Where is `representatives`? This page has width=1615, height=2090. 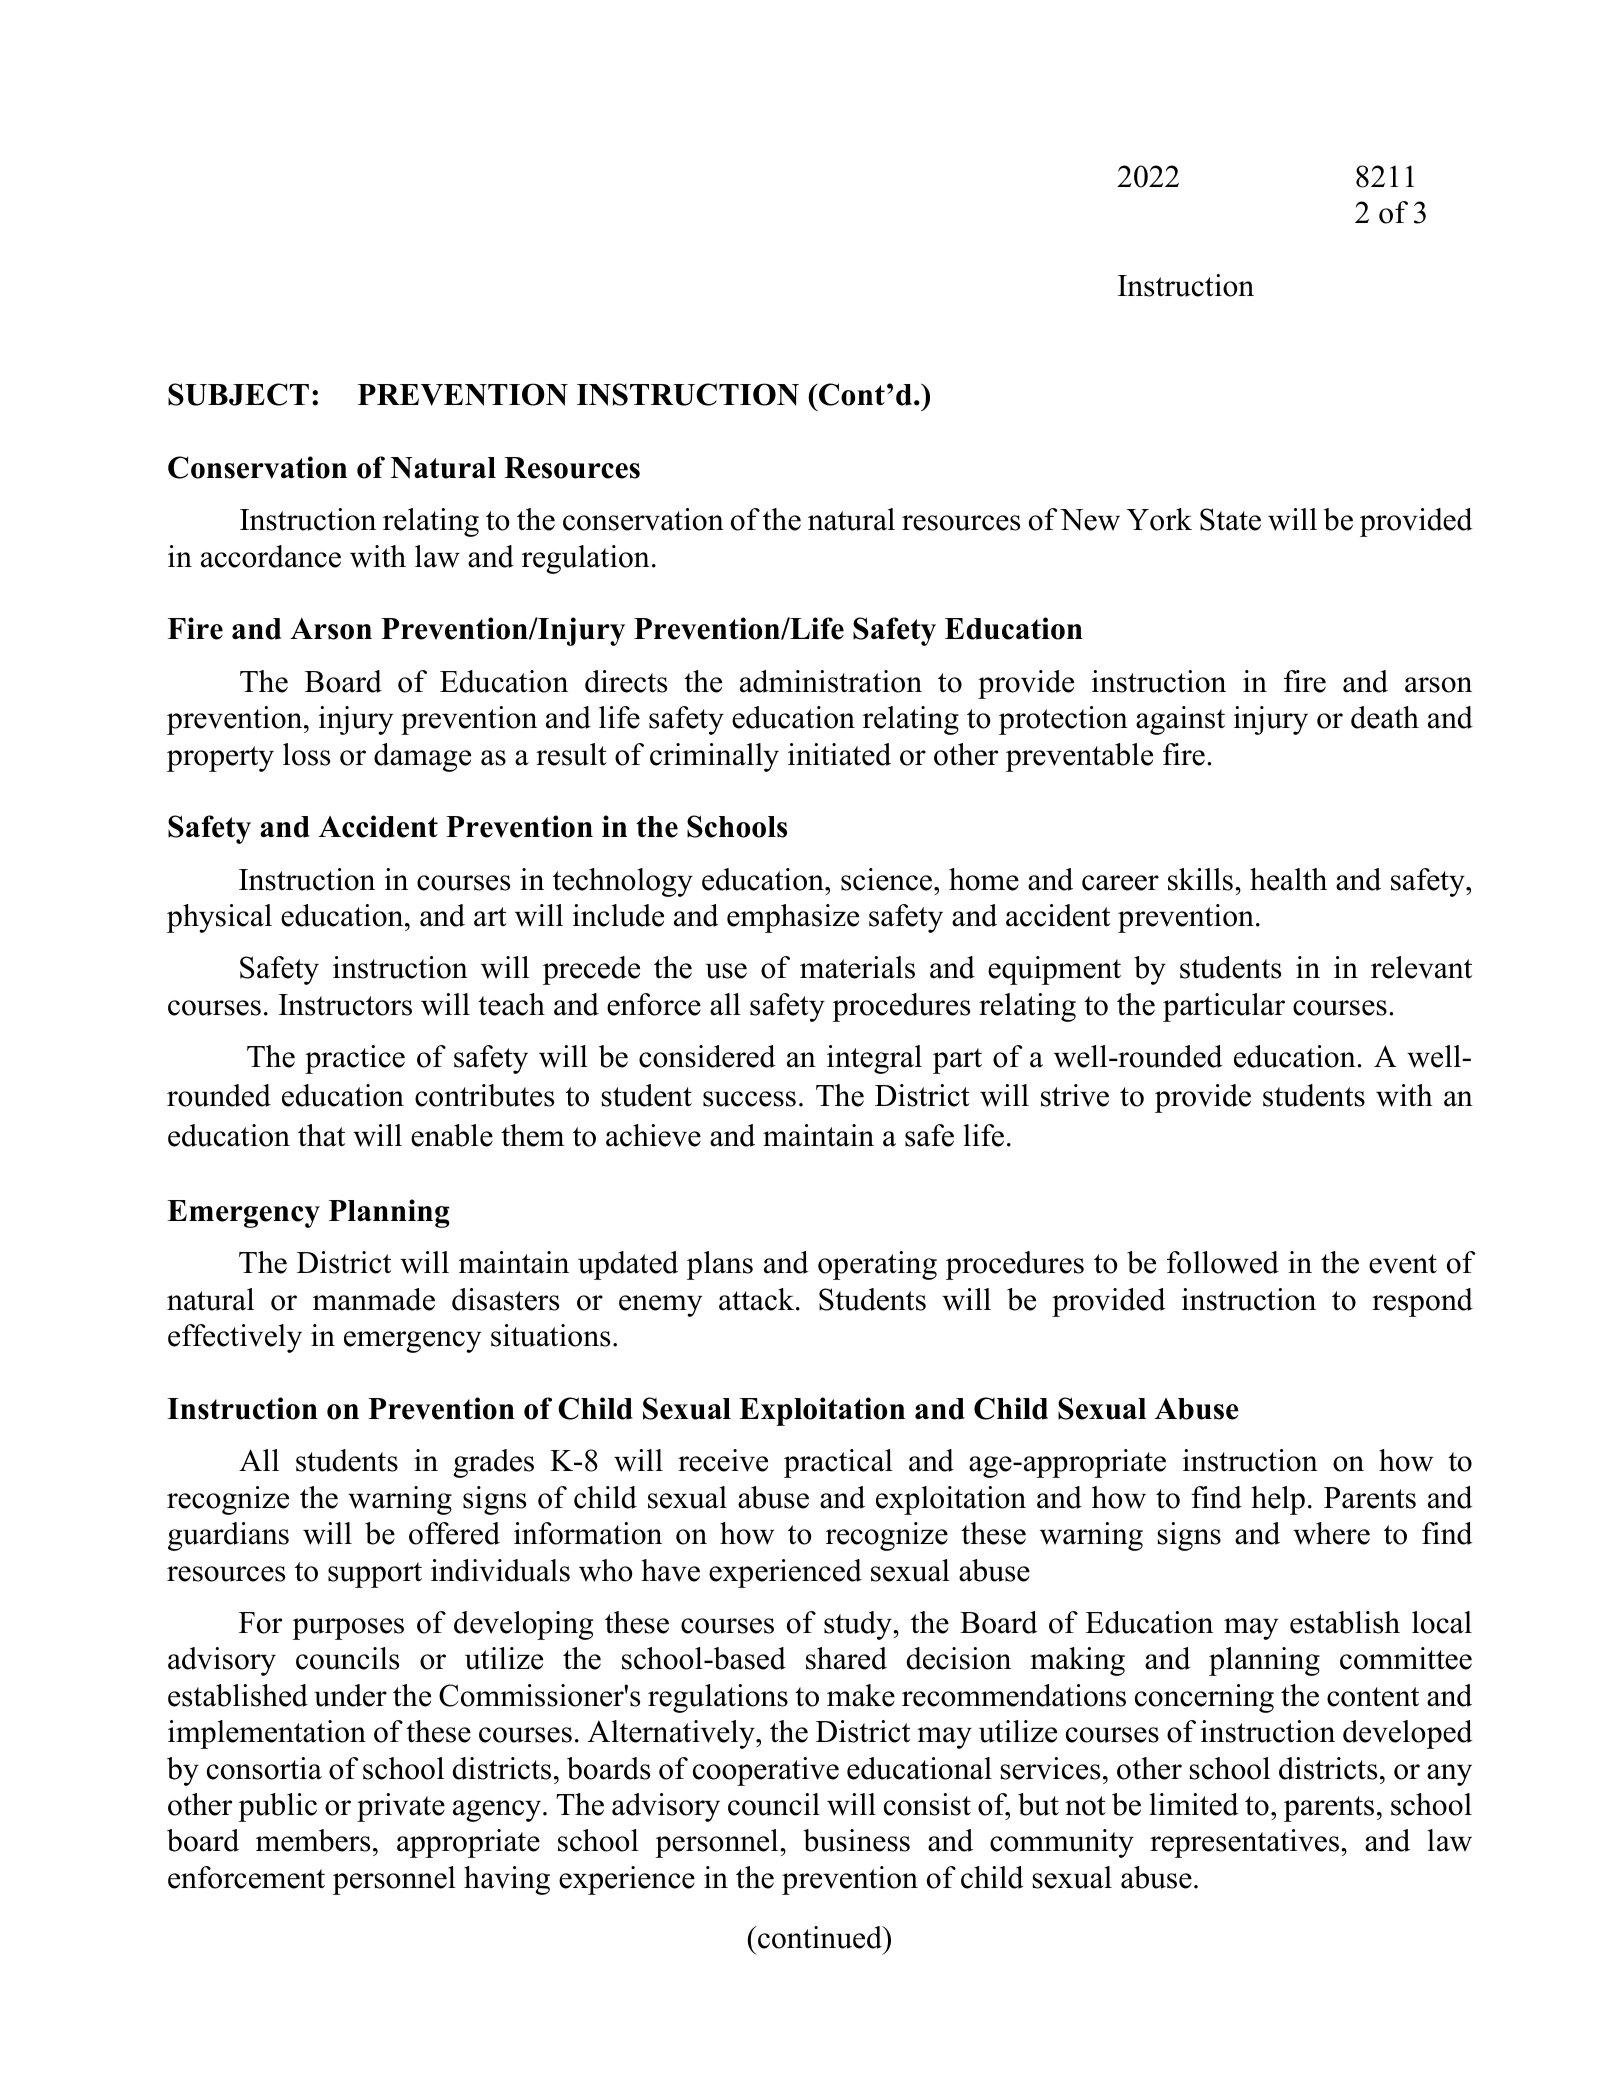
representatives is located at coordinates (1244, 1843).
